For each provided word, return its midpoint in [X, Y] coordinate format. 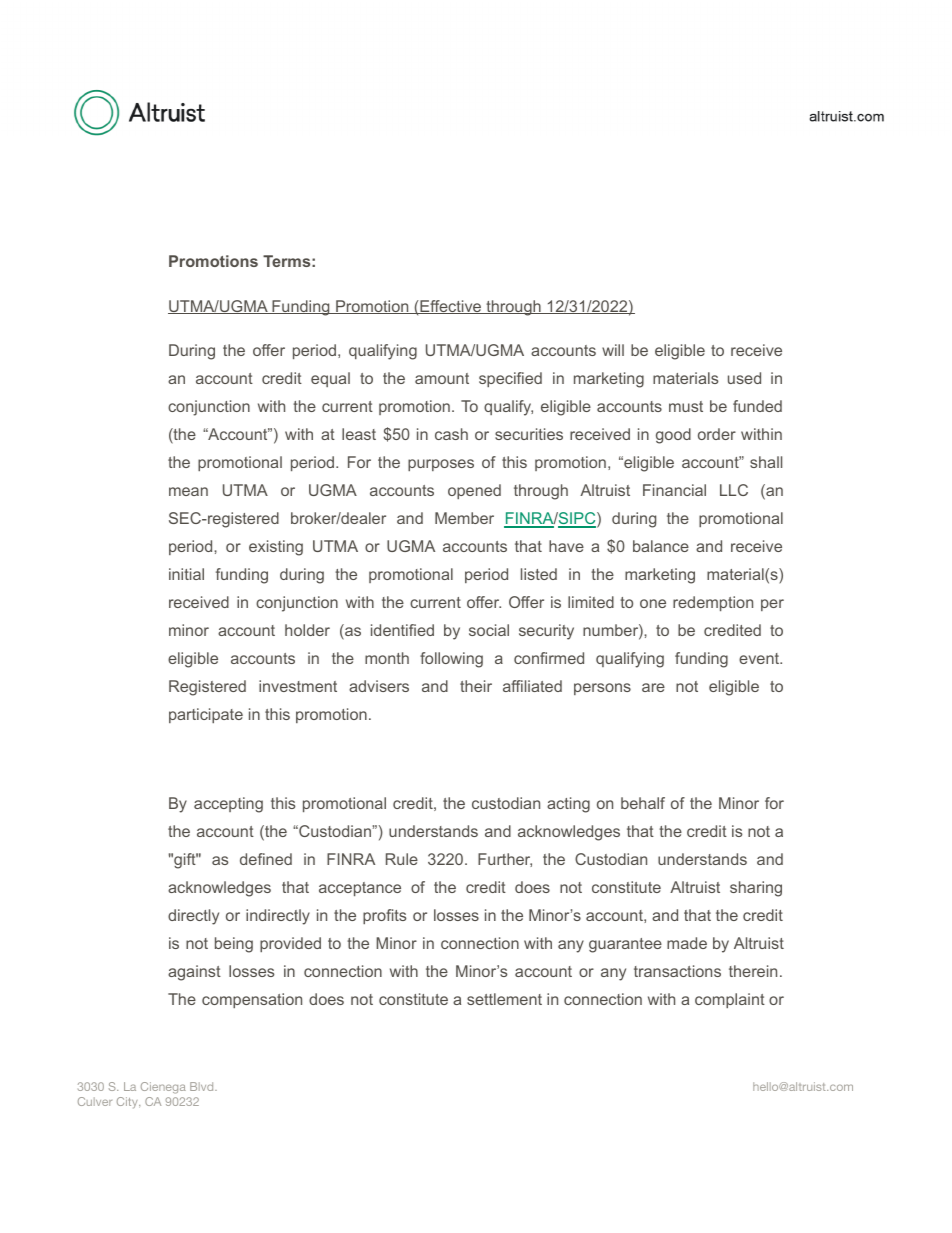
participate [206, 715]
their [476, 686]
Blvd [203, 1086]
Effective [451, 307]
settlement [504, 999]
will [613, 350]
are [653, 687]
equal [330, 379]
